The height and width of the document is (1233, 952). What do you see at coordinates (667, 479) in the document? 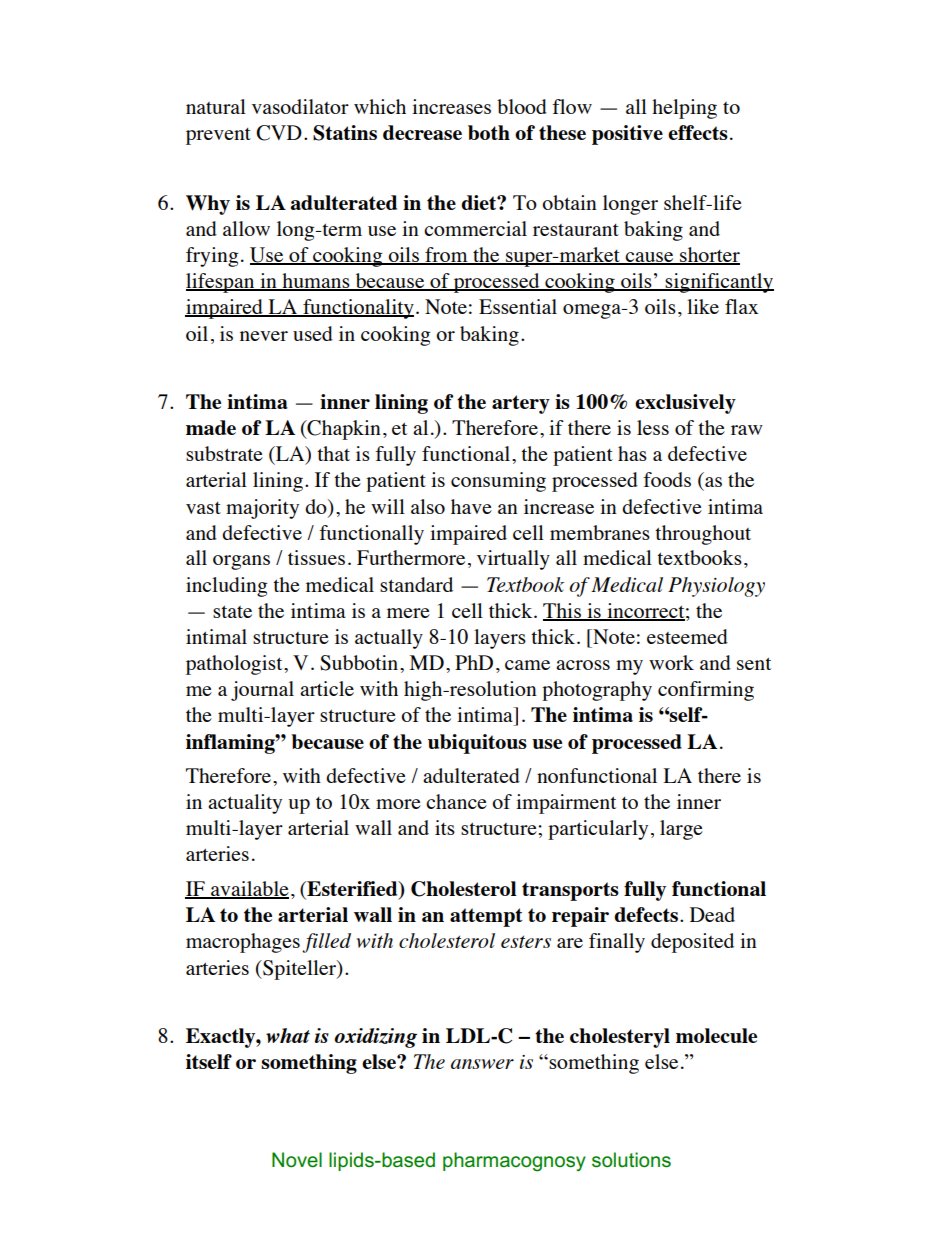
I see `foods` at bounding box center [667, 479].
